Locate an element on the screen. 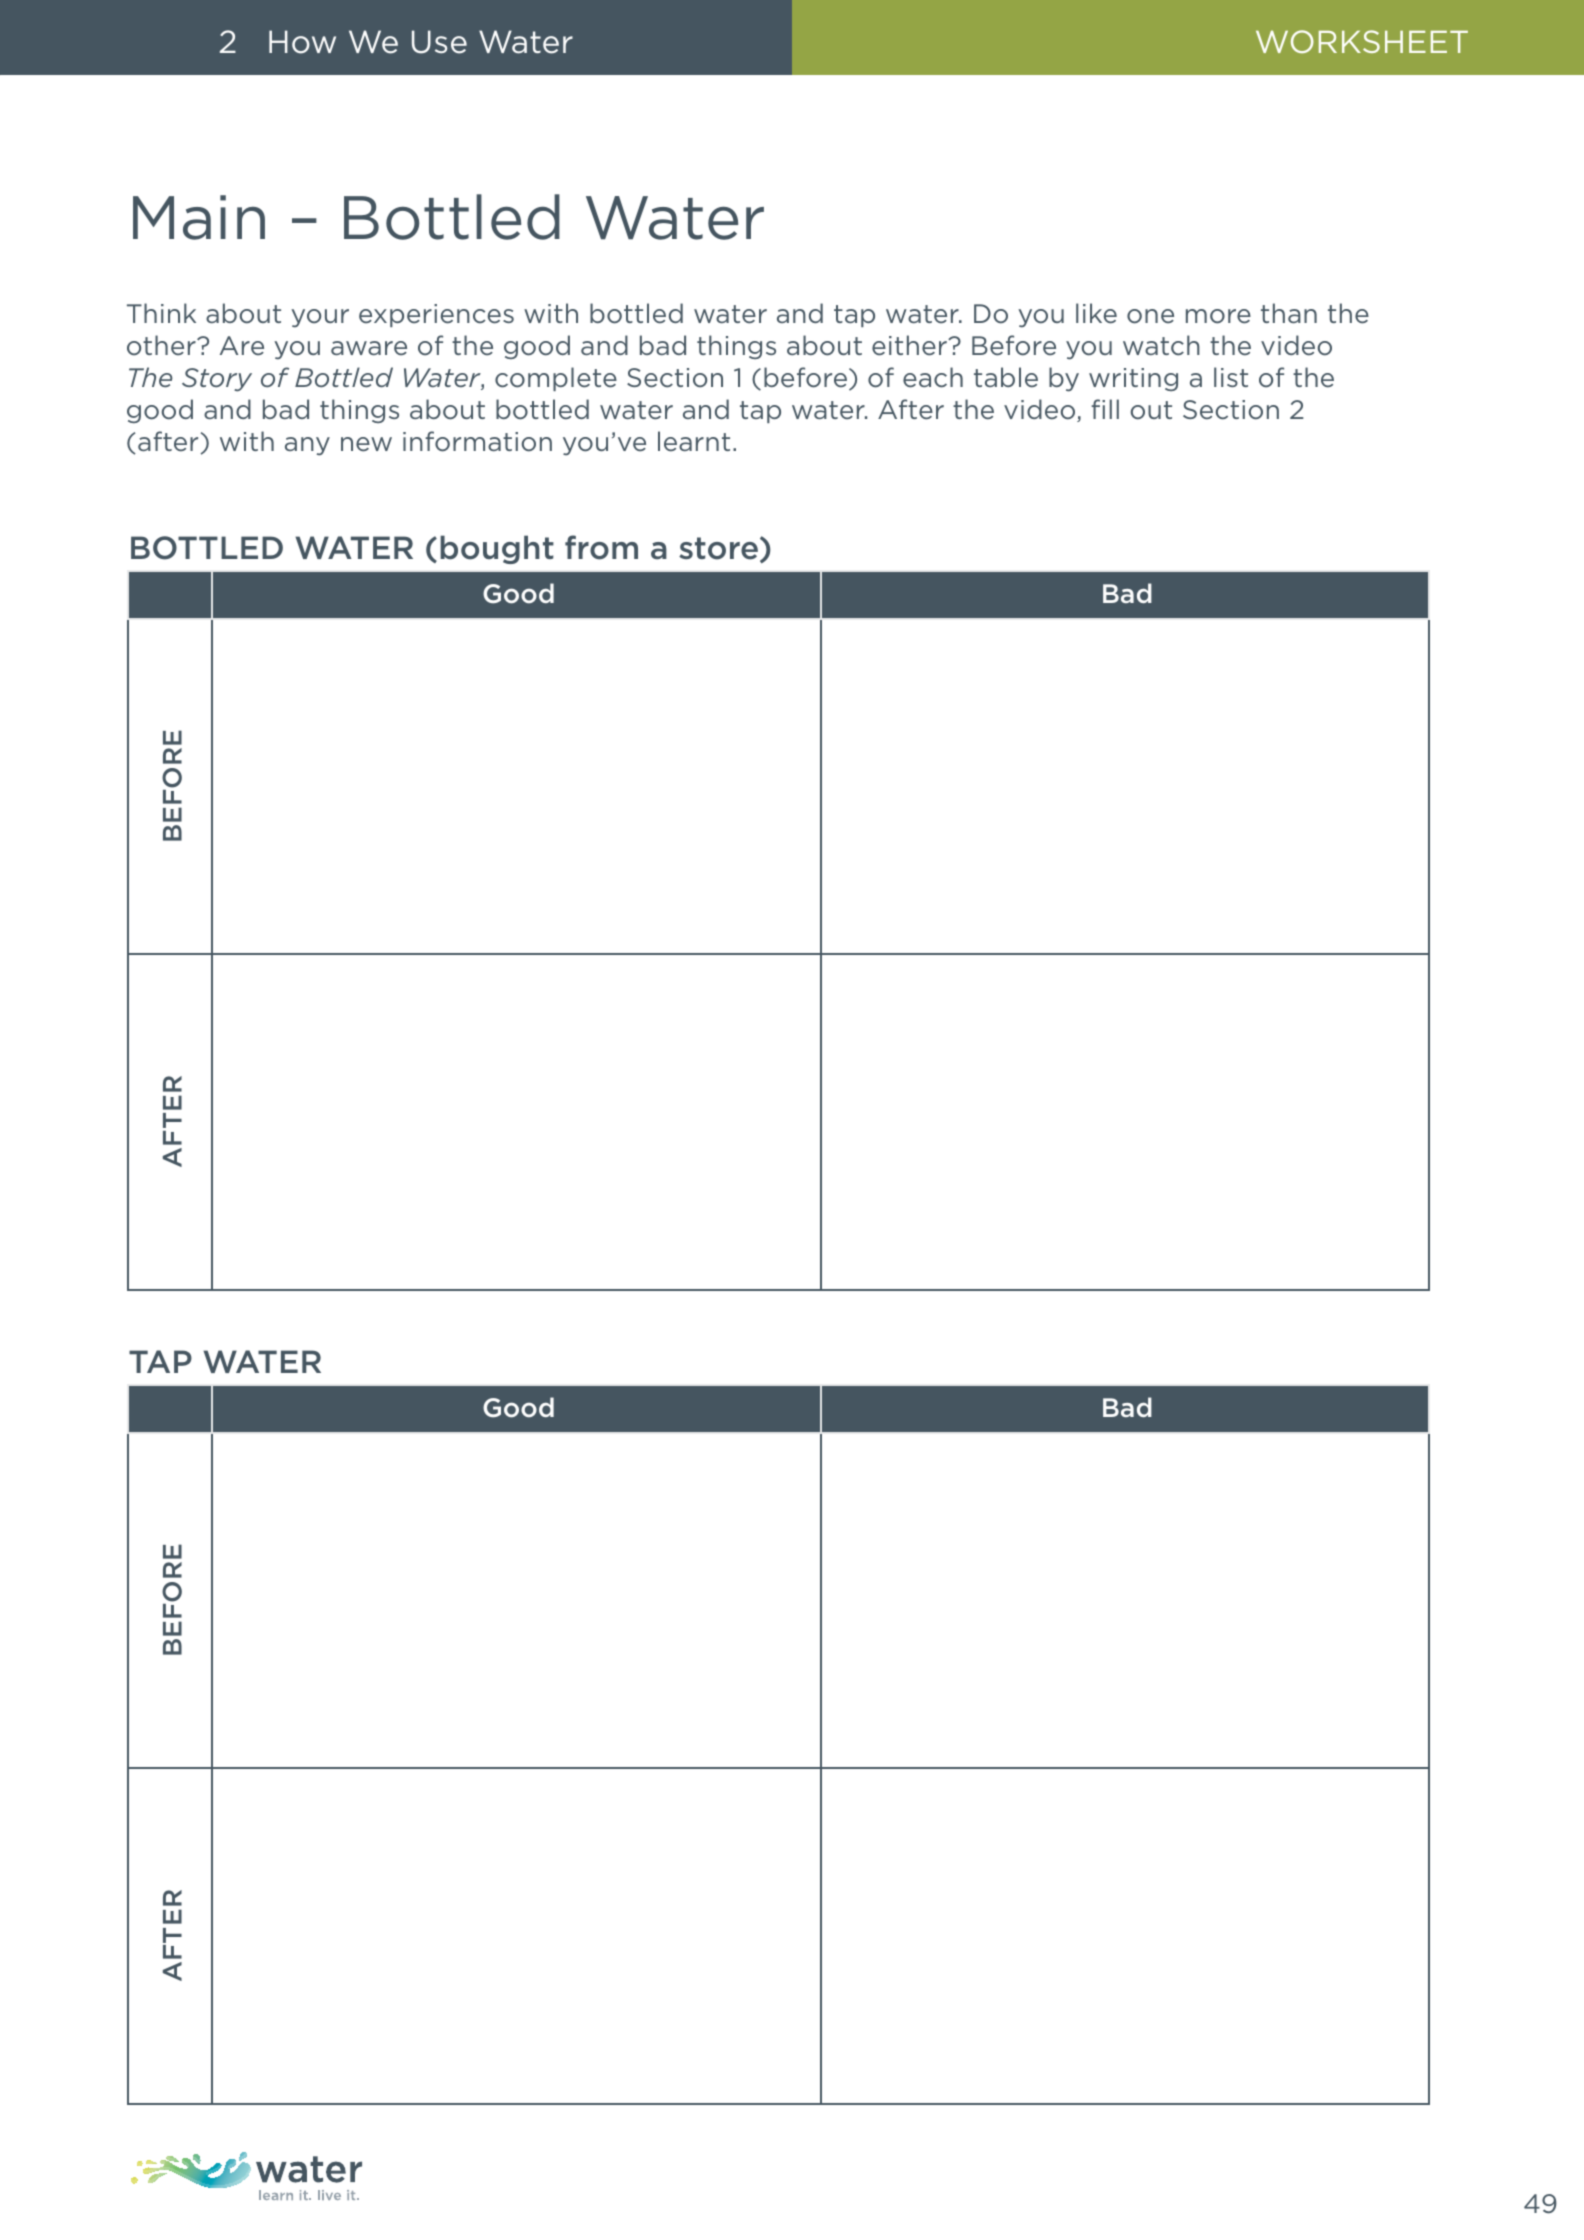  bought is located at coordinates (497, 549).
